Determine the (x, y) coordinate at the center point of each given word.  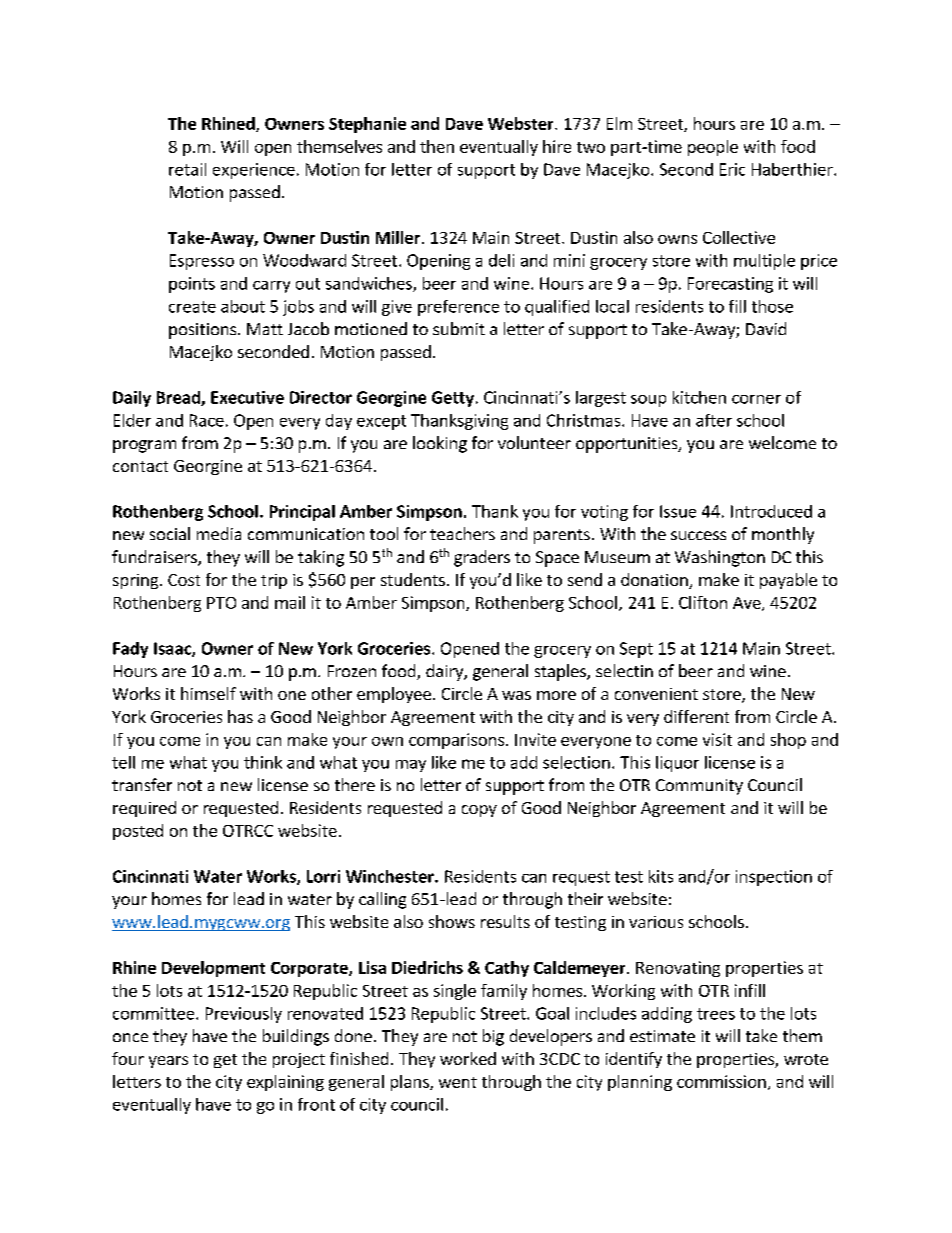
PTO (221, 603)
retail (187, 169)
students (413, 579)
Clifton (703, 602)
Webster (522, 123)
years (168, 1062)
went (458, 1082)
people (713, 148)
